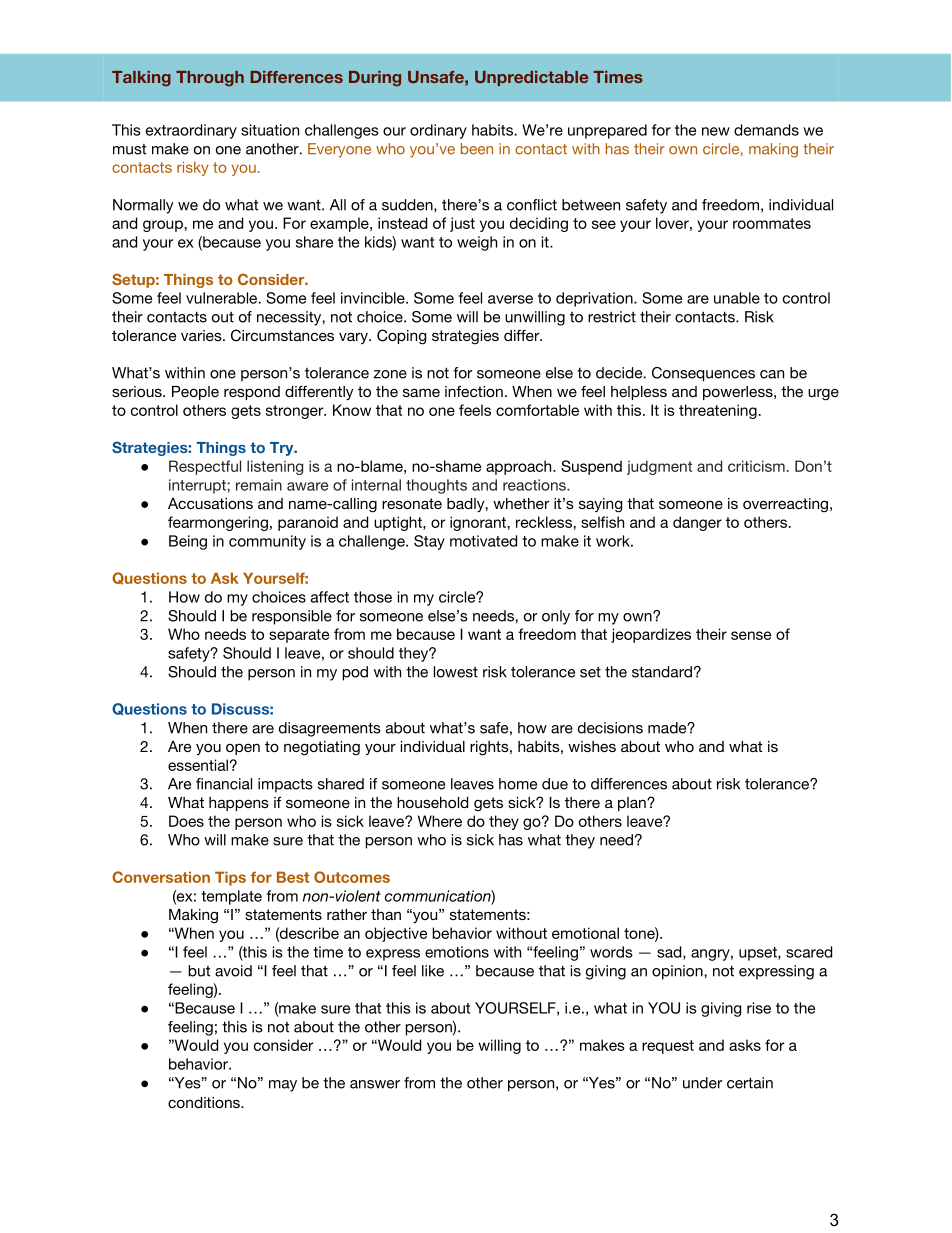 This document has width=952, height=1233. What do you see at coordinates (210, 79) in the document?
I see `Through` at bounding box center [210, 79].
